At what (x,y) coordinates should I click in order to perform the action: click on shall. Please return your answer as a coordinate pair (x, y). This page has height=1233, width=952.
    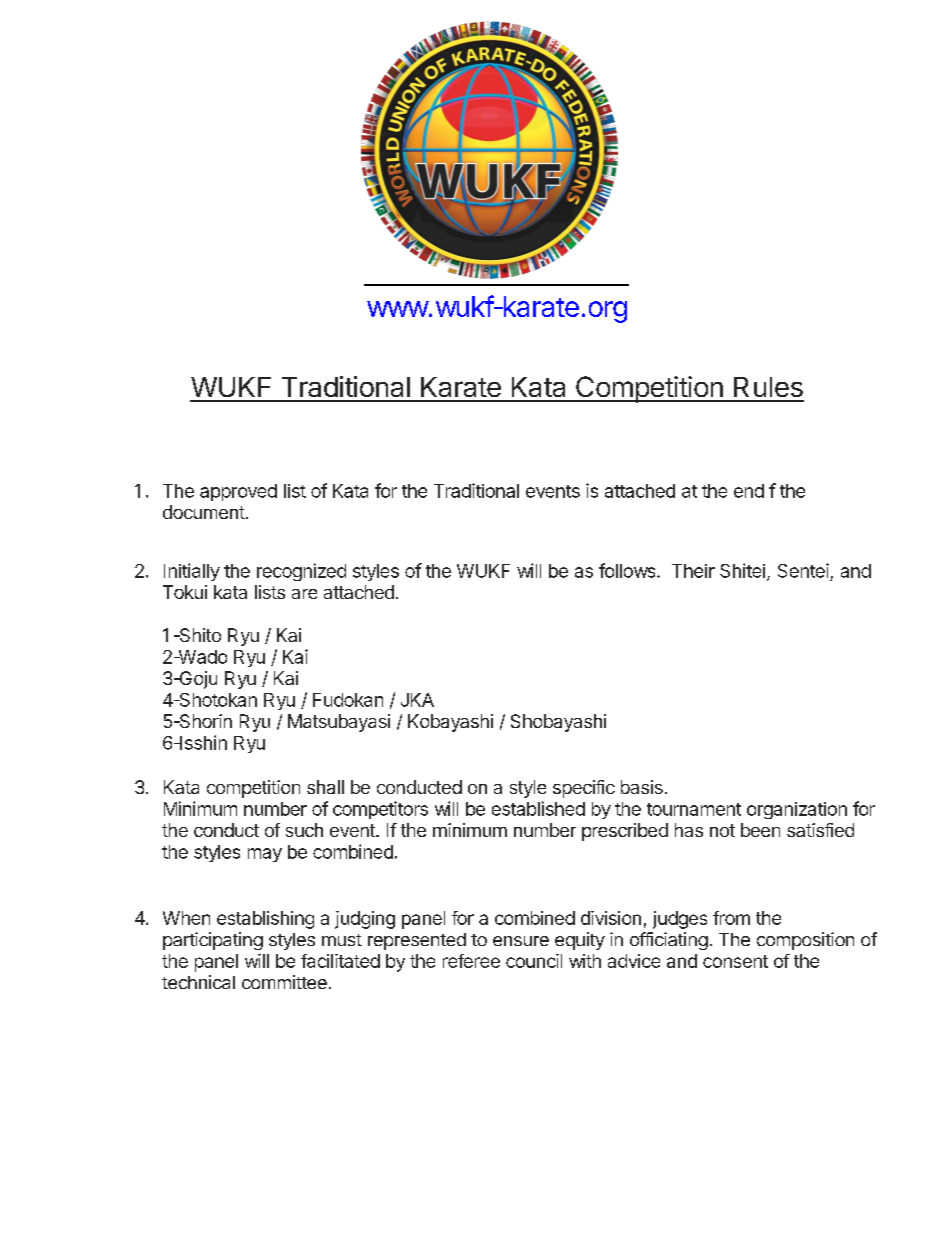
    Looking at the image, I should click on (325, 787).
